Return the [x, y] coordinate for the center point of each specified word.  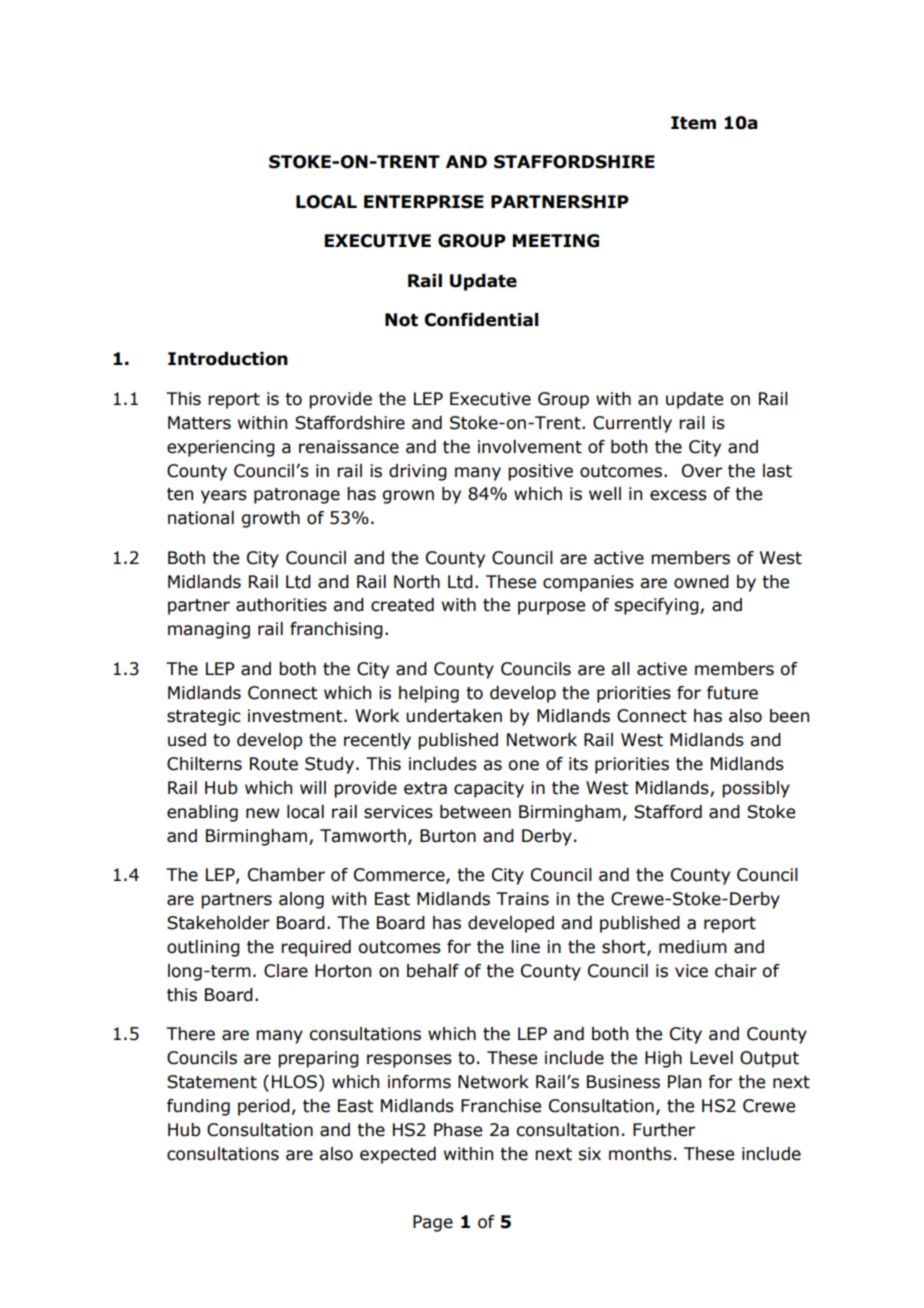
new [262, 813]
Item [693, 123]
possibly [756, 789]
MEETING [556, 241]
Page [433, 1223]
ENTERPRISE [424, 202]
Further [664, 1130]
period [264, 1107]
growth [271, 519]
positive [540, 472]
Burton [448, 836]
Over [702, 471]
